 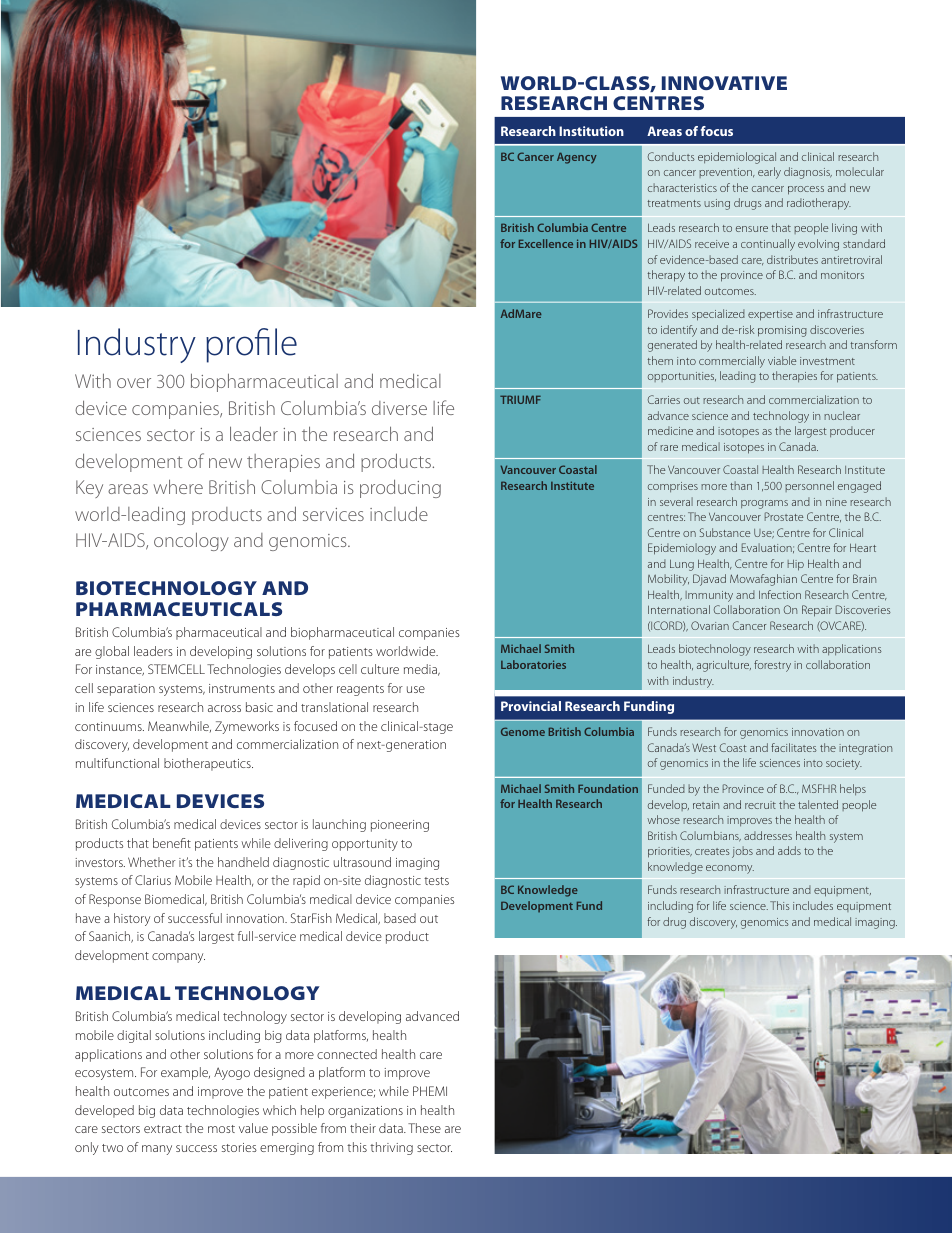 I want to click on Institution, so click(x=591, y=131).
